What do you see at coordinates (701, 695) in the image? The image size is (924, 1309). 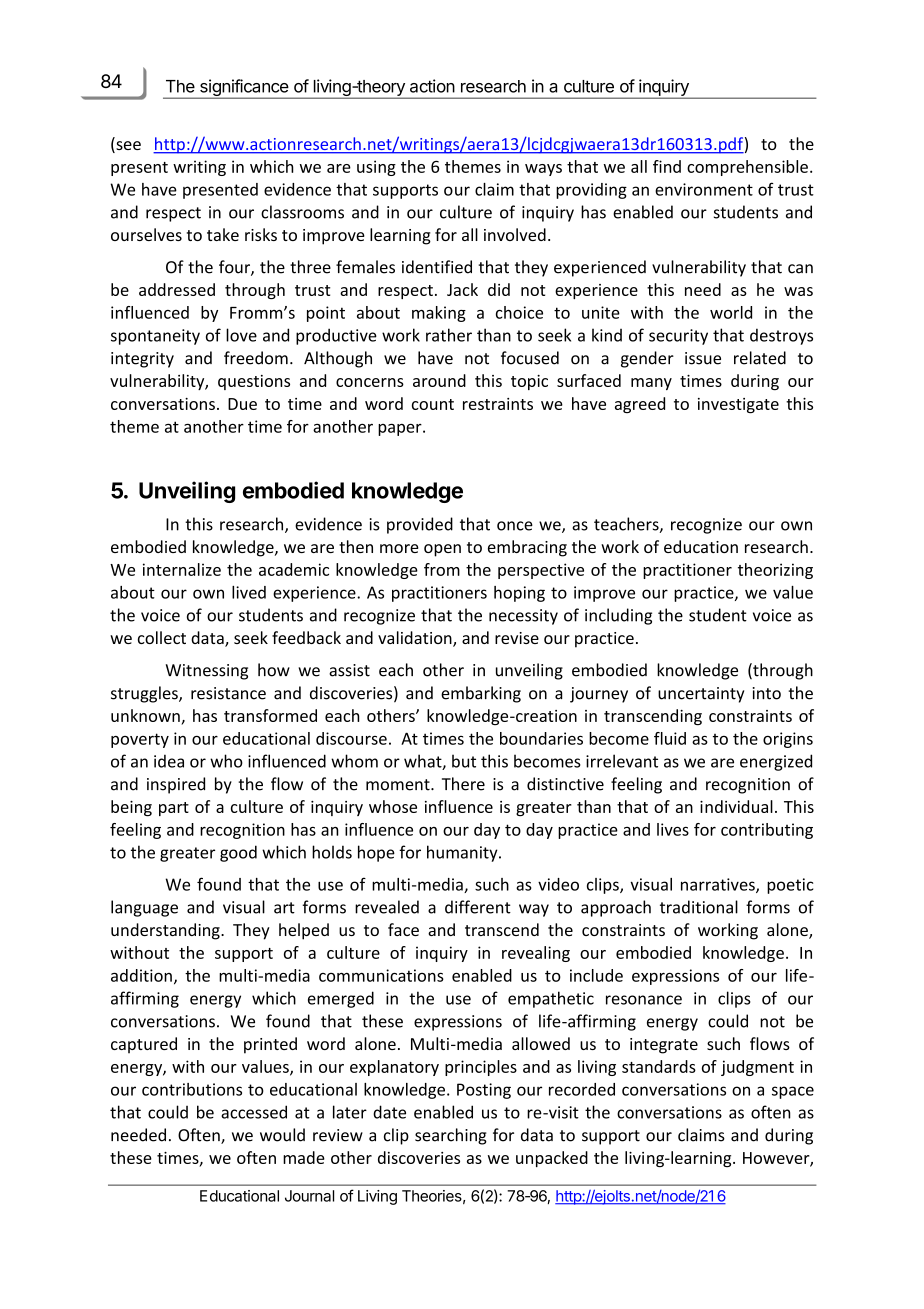 I see `uncertainty` at bounding box center [701, 695].
